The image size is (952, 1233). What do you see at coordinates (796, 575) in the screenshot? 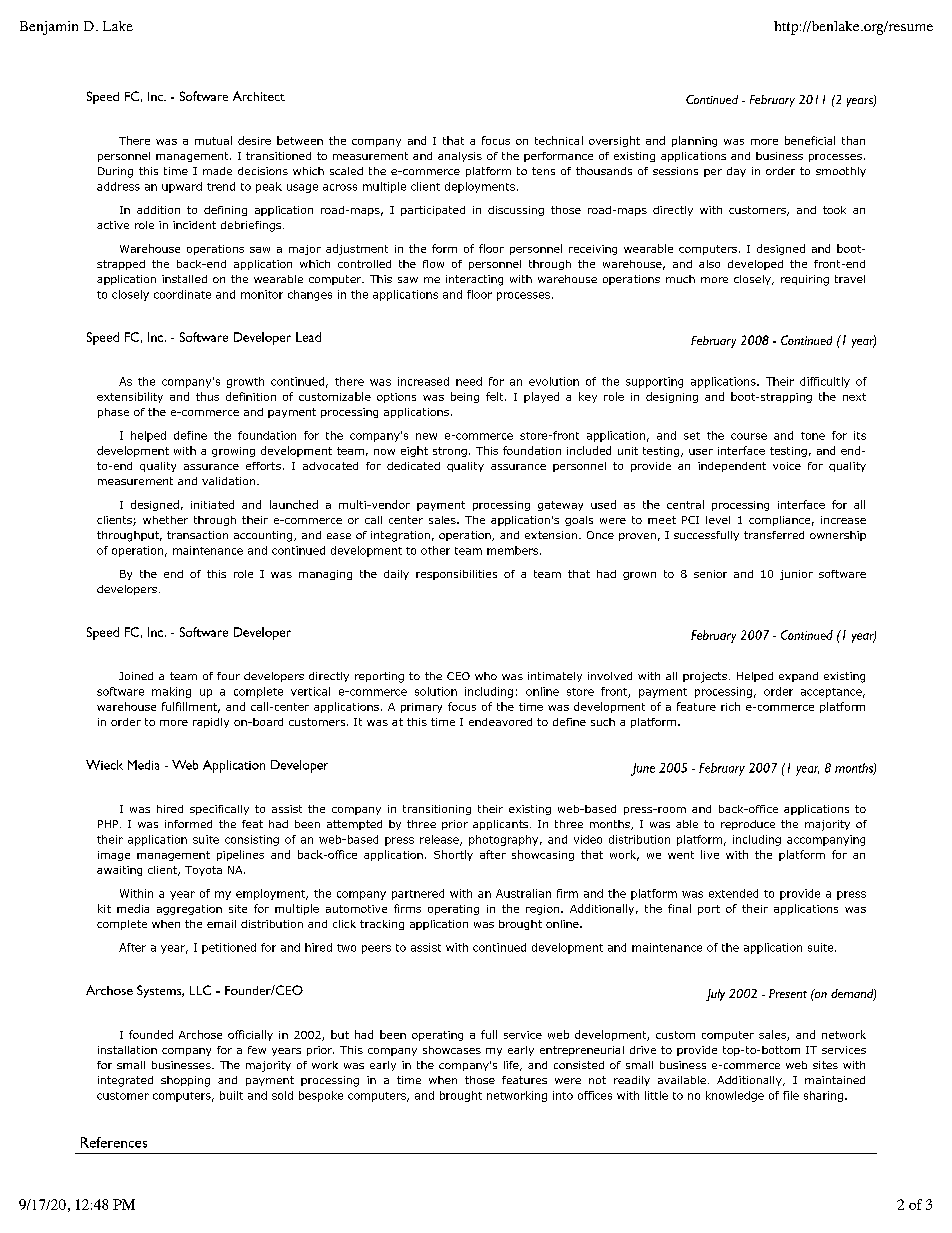
I see `junior` at bounding box center [796, 575].
